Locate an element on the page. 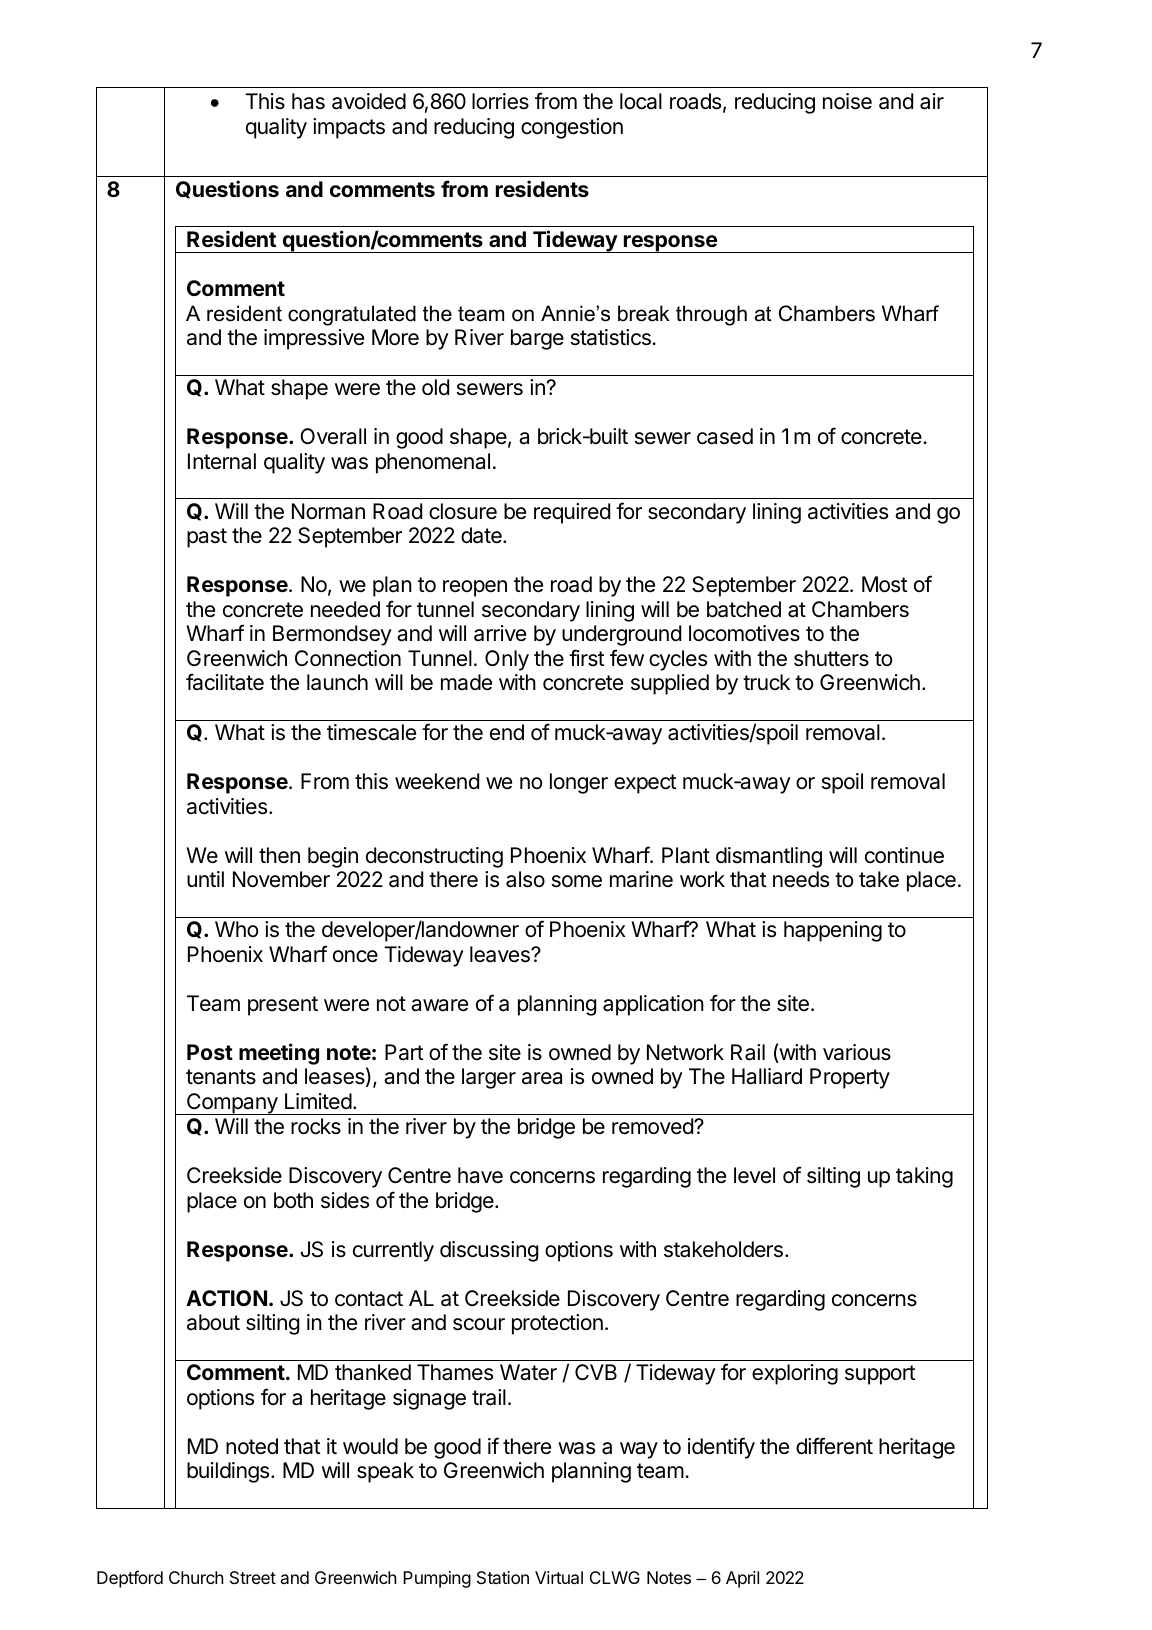 This image has width=1152, height=1630. congestion is located at coordinates (572, 128).
